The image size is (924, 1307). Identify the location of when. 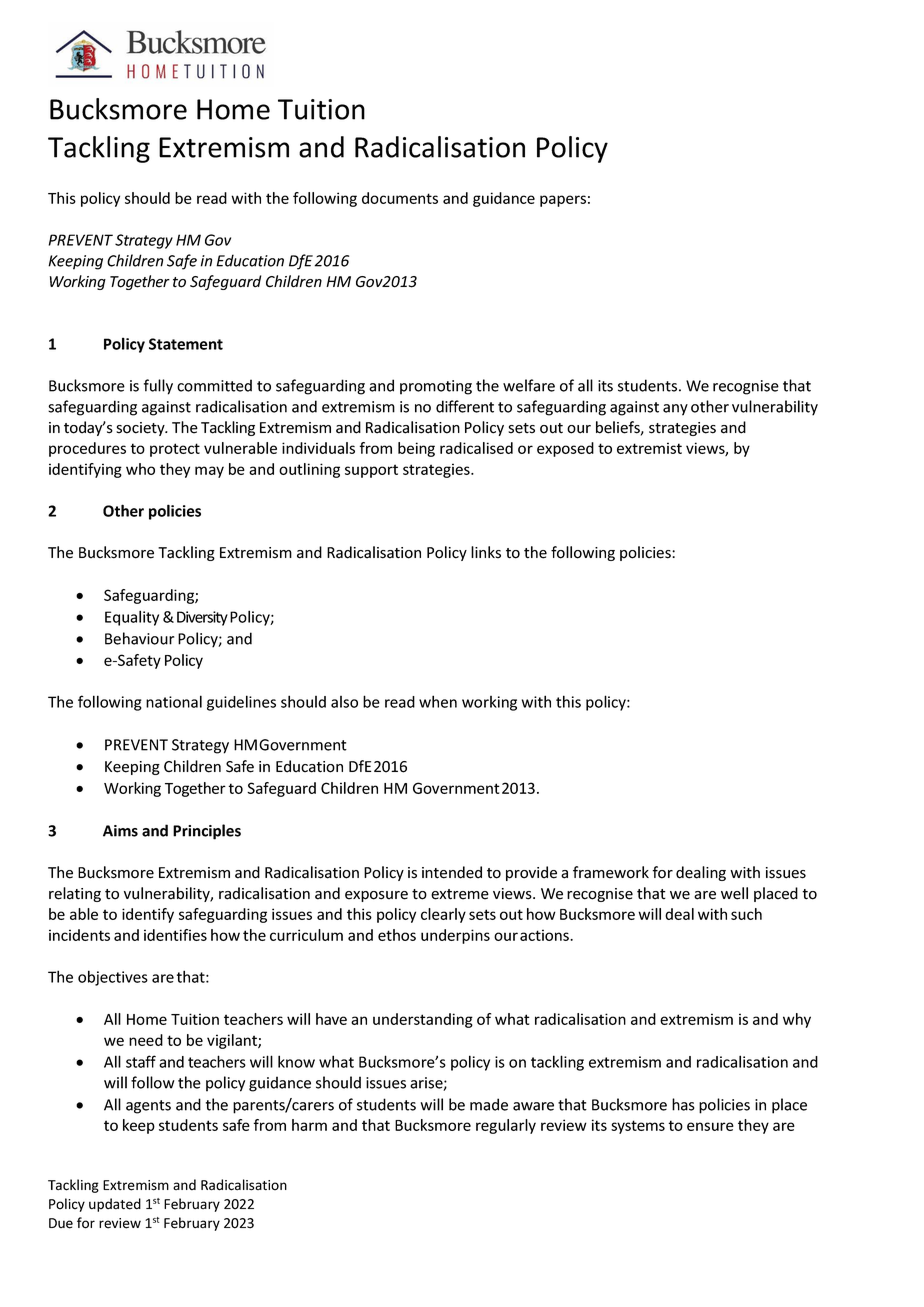
(438, 701).
